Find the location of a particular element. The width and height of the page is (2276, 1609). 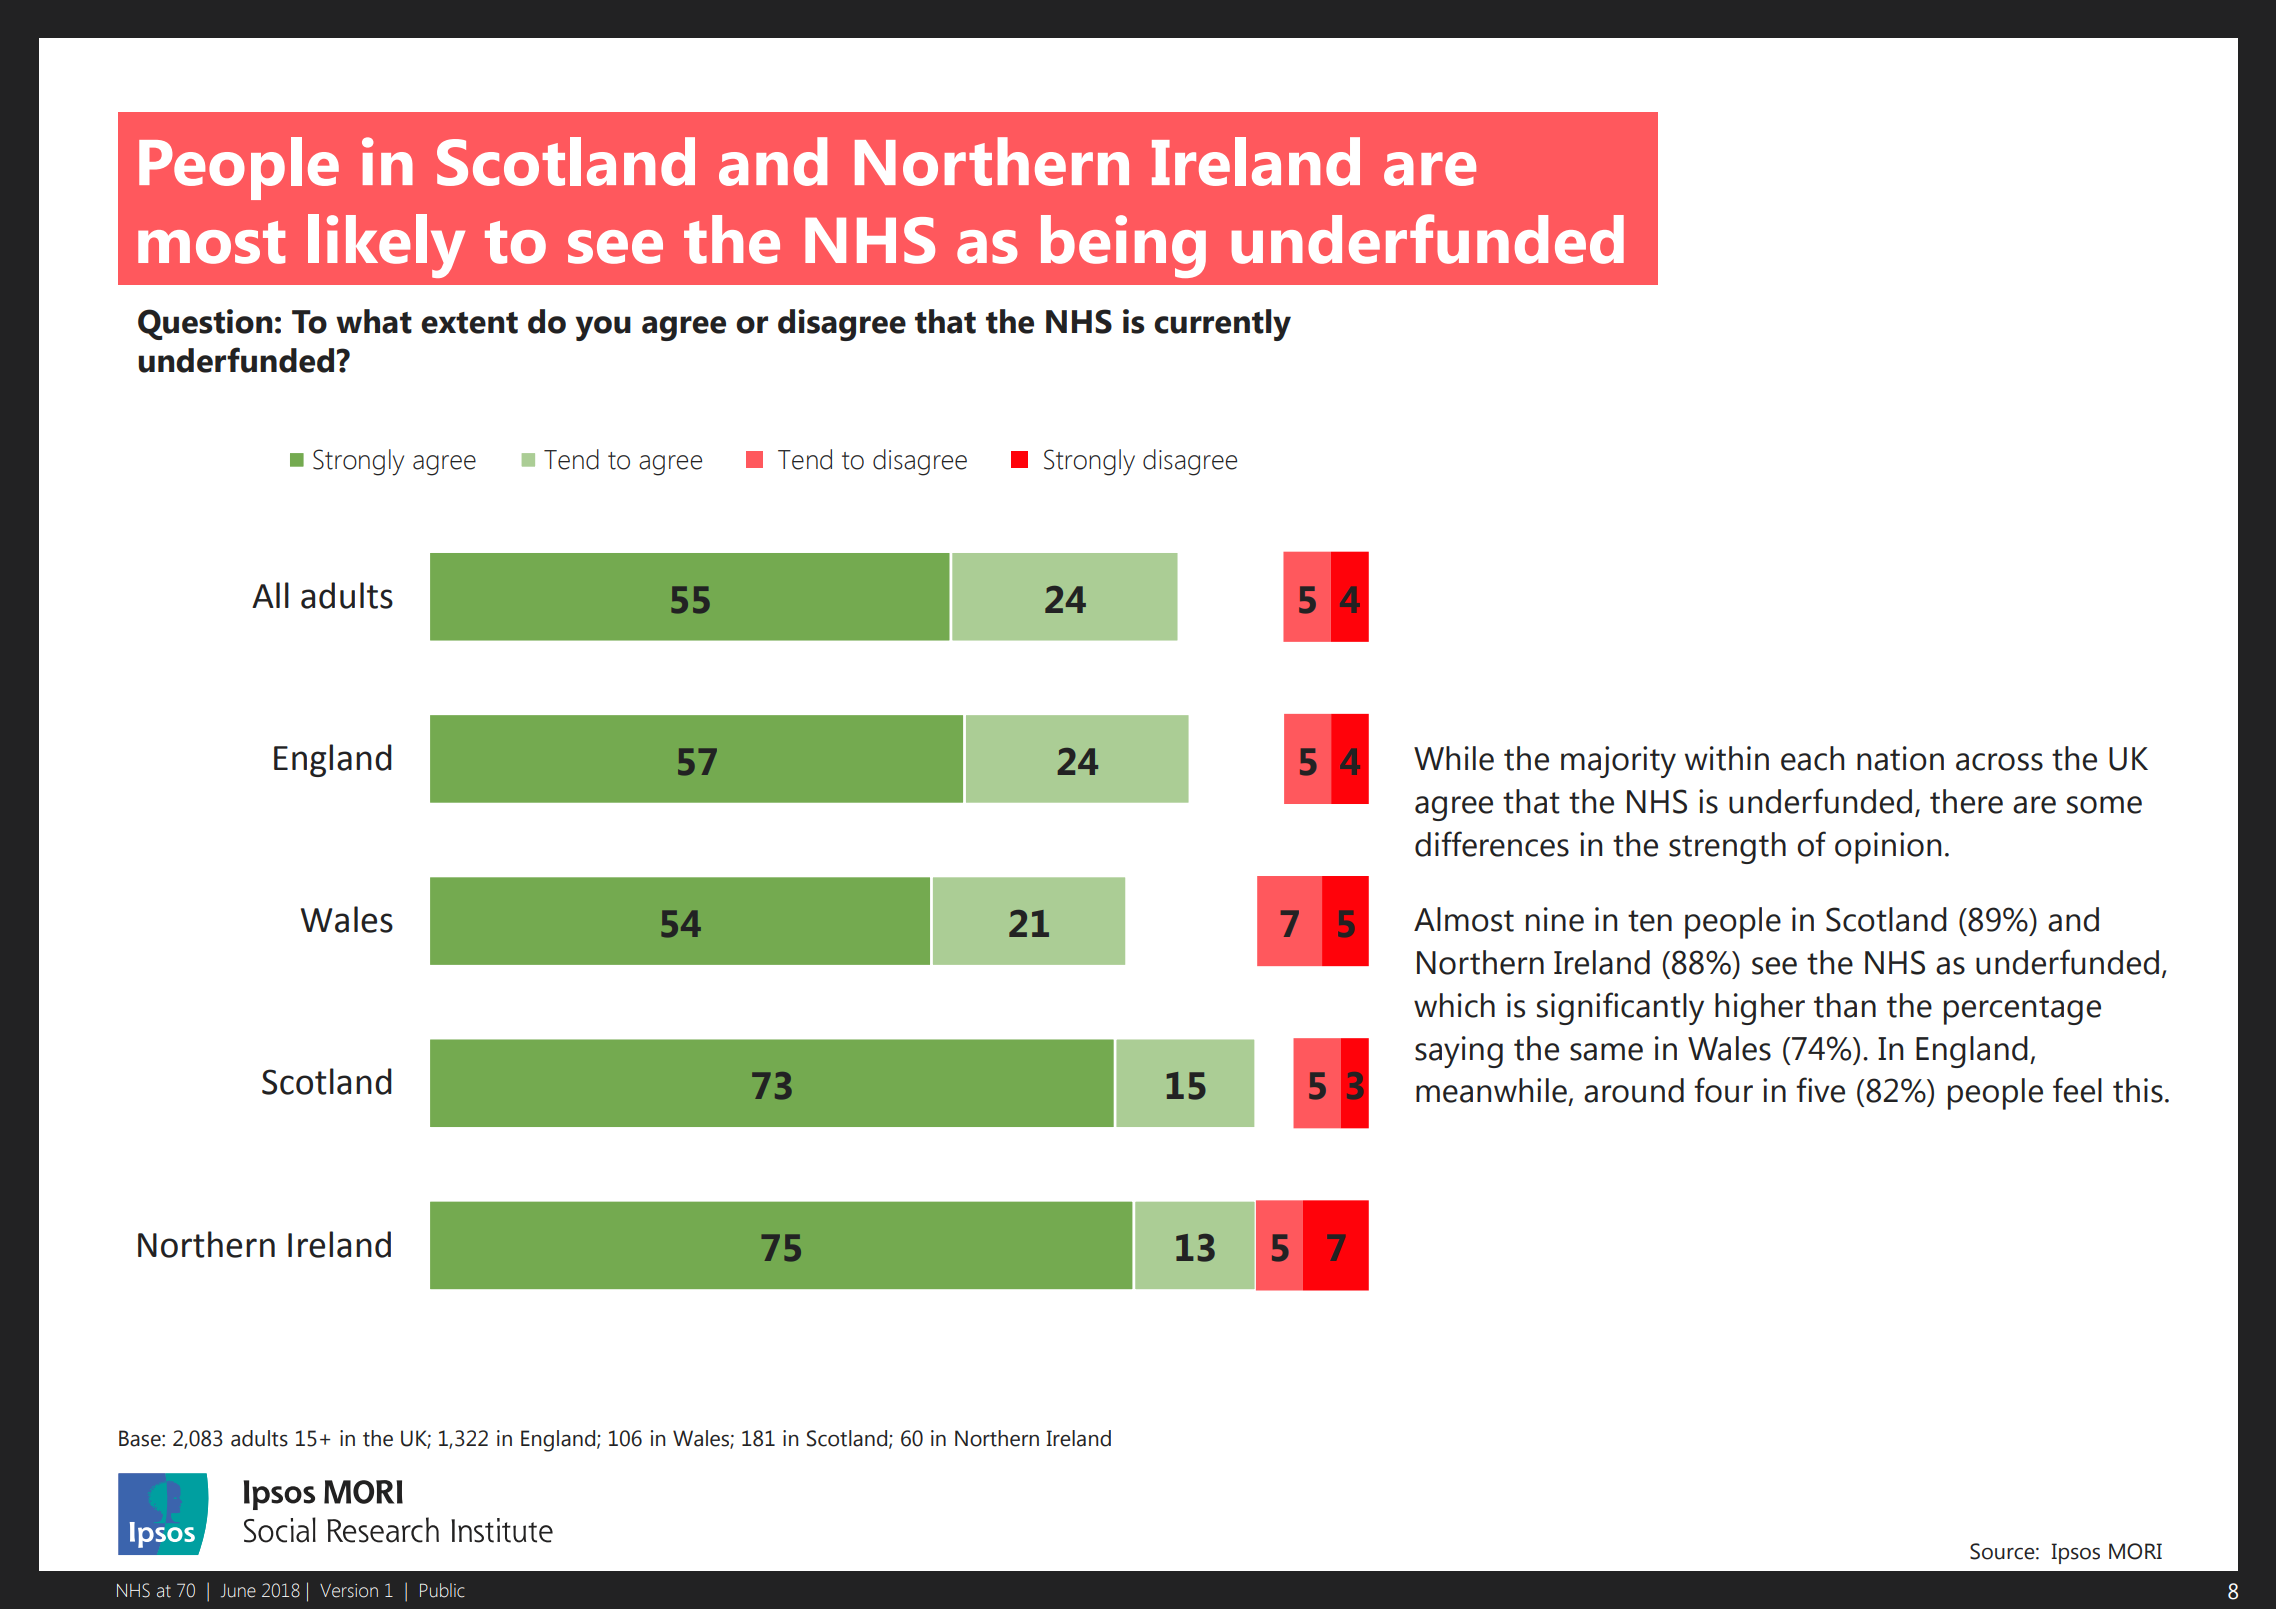

Ipsos is located at coordinates (2075, 1553).
